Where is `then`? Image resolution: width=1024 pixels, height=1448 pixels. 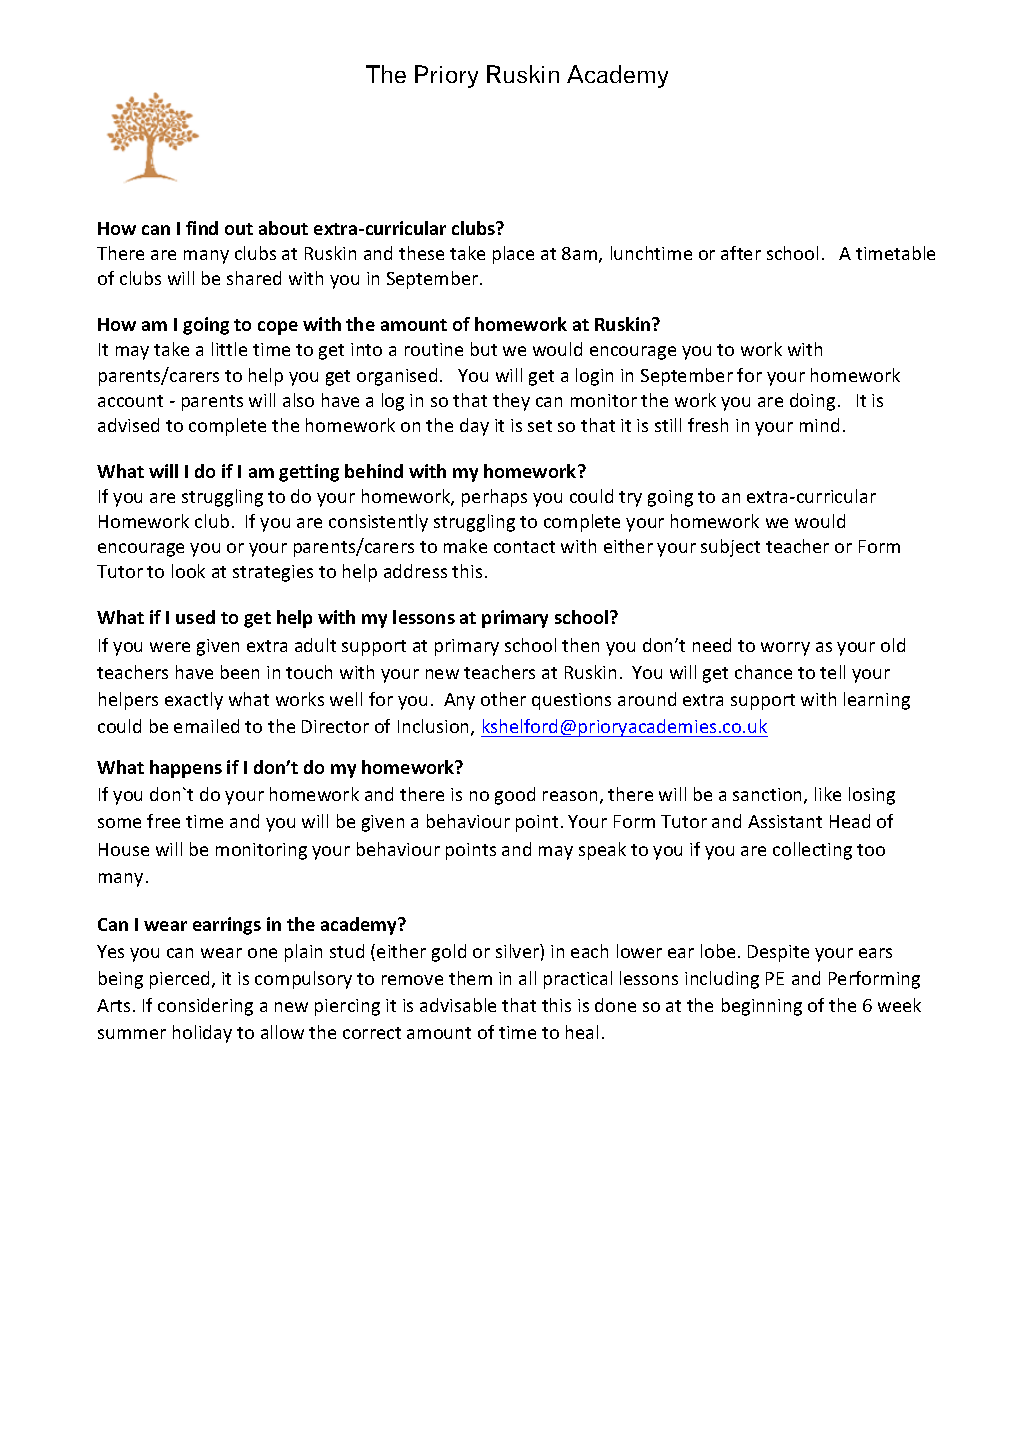
then is located at coordinates (580, 645).
